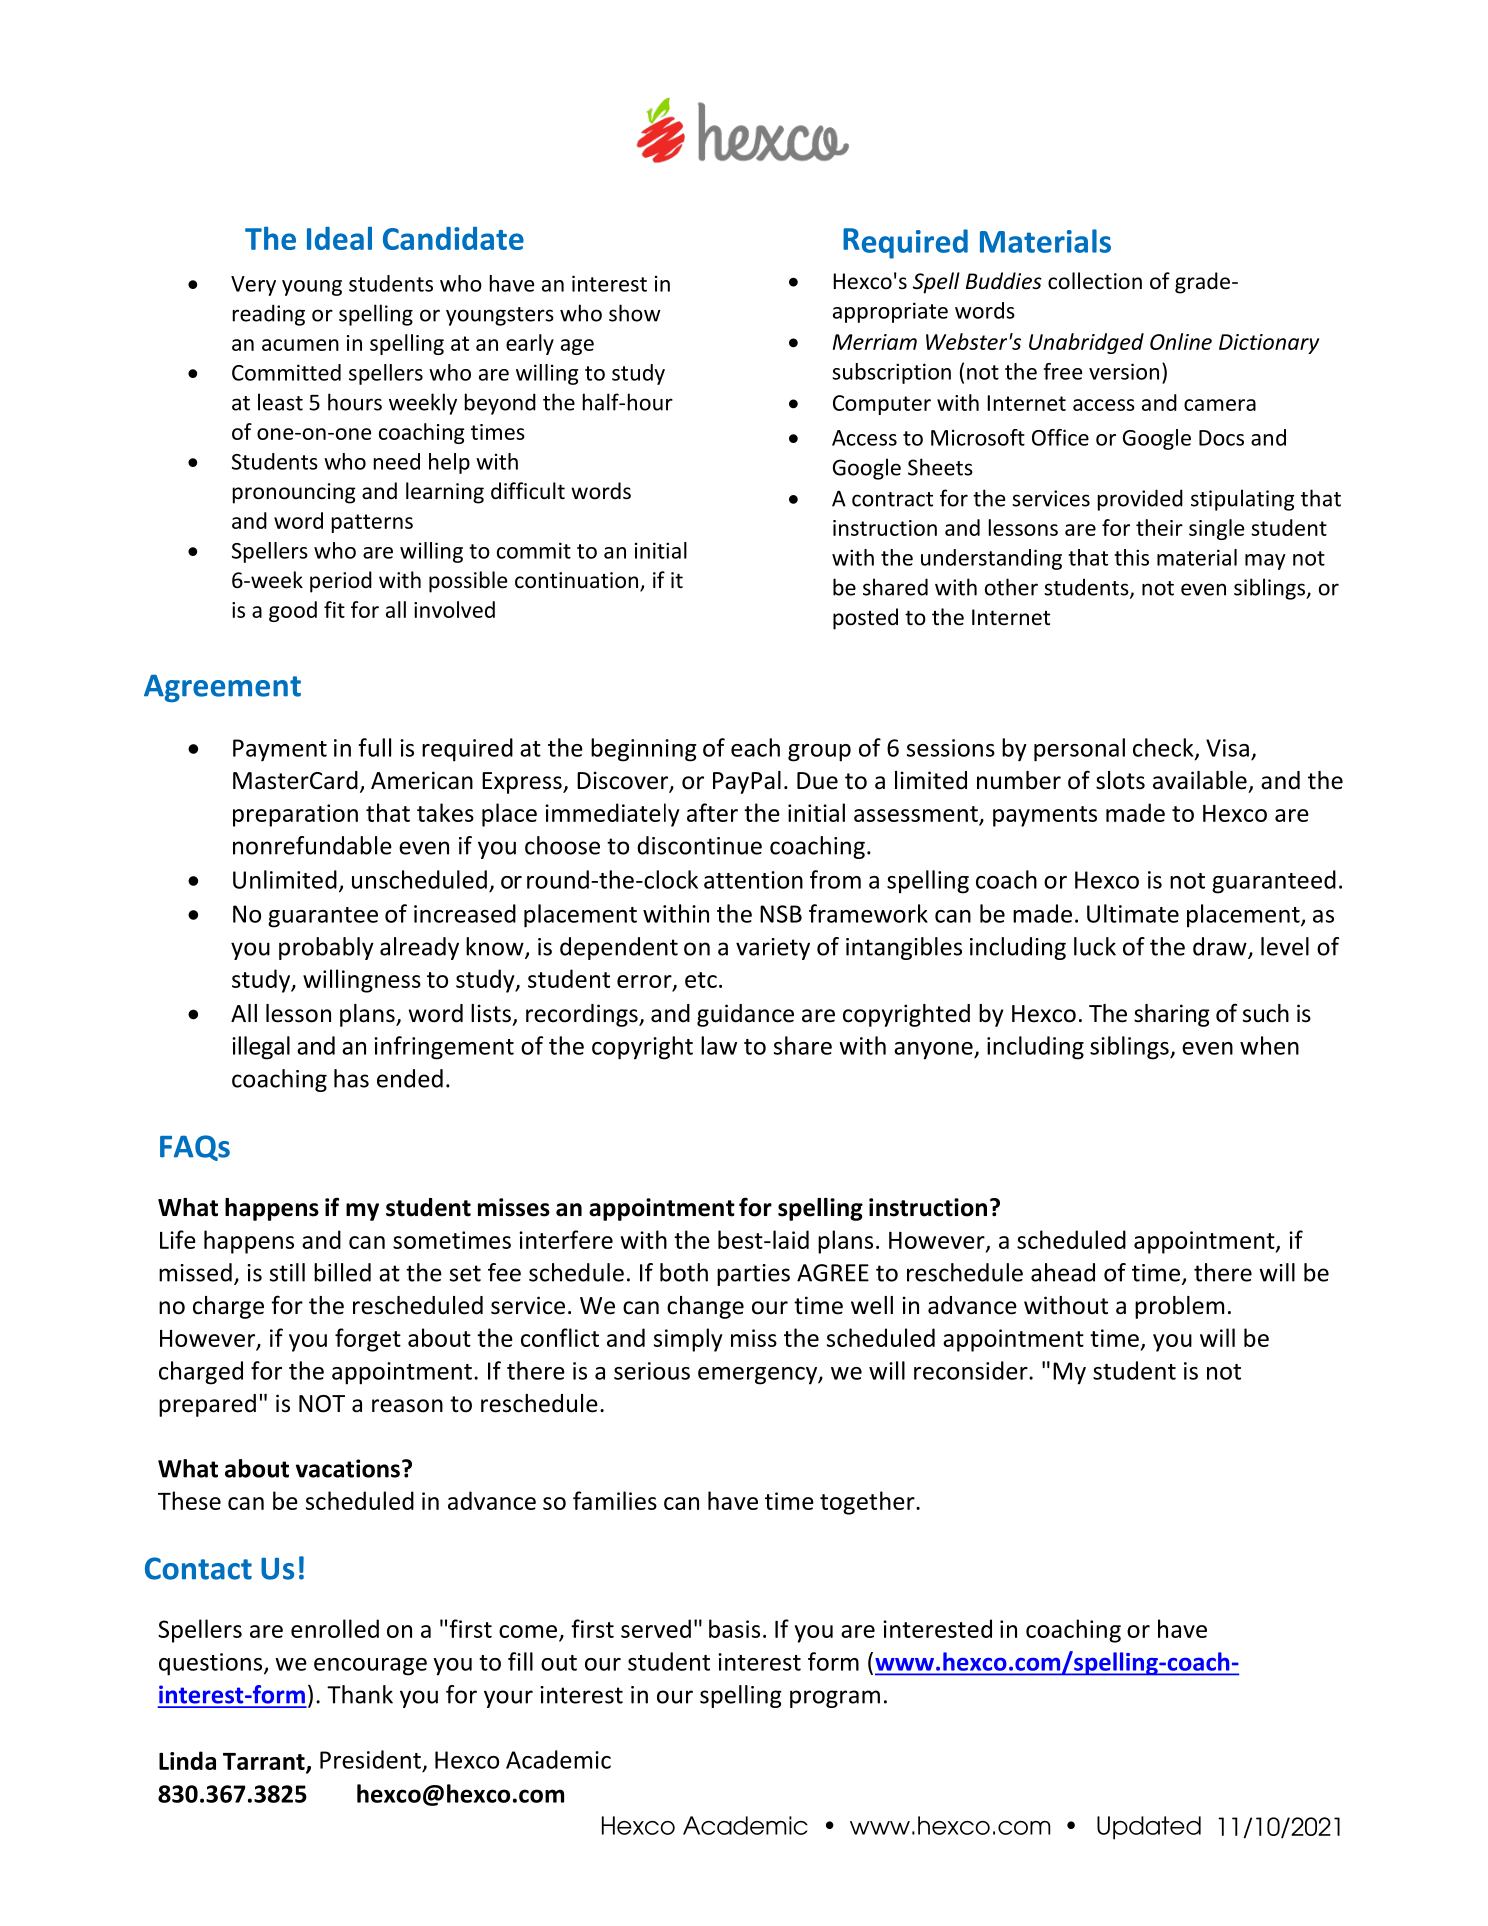  What do you see at coordinates (652, 1371) in the image?
I see `serious` at bounding box center [652, 1371].
